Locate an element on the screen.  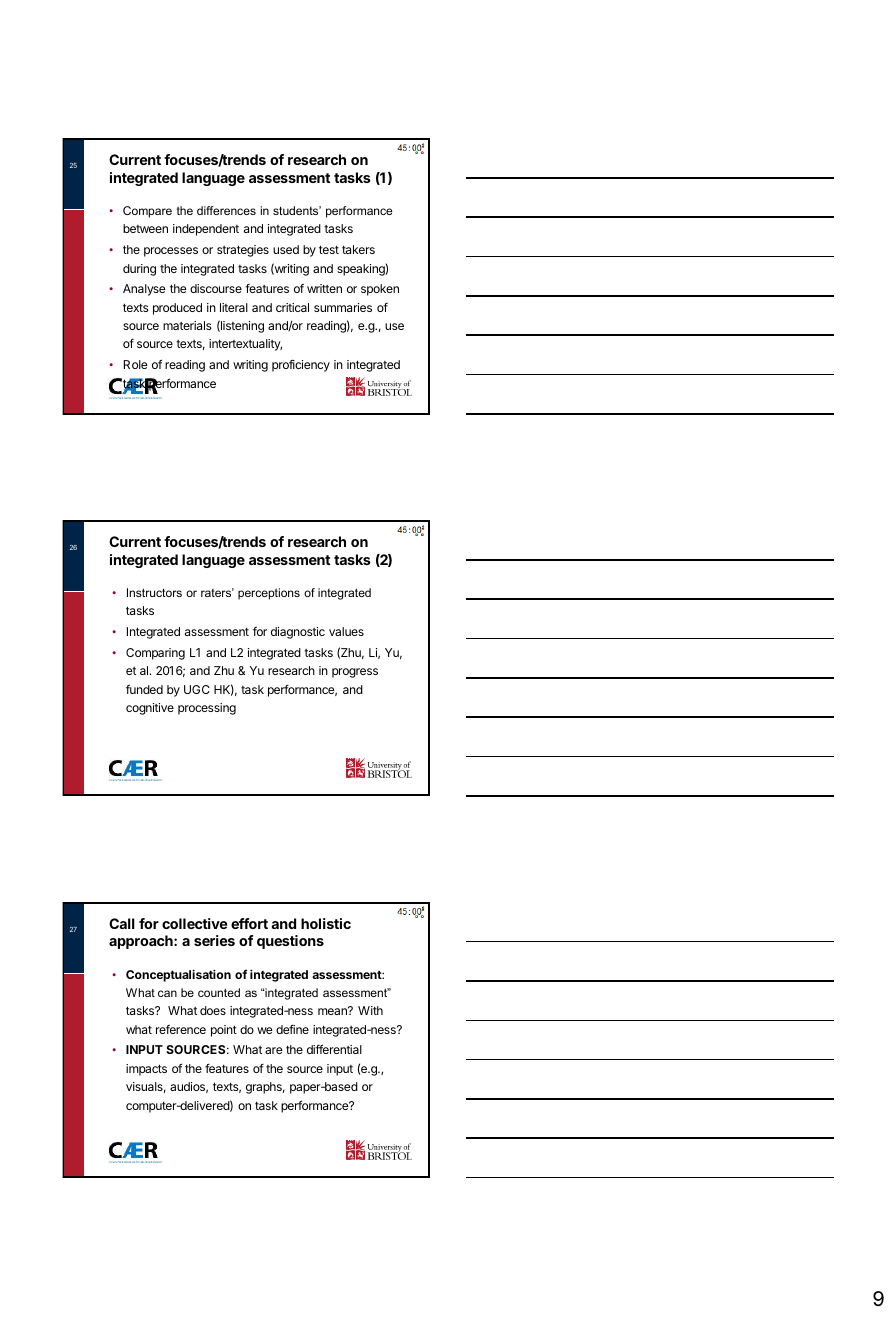
takers is located at coordinates (358, 249).
